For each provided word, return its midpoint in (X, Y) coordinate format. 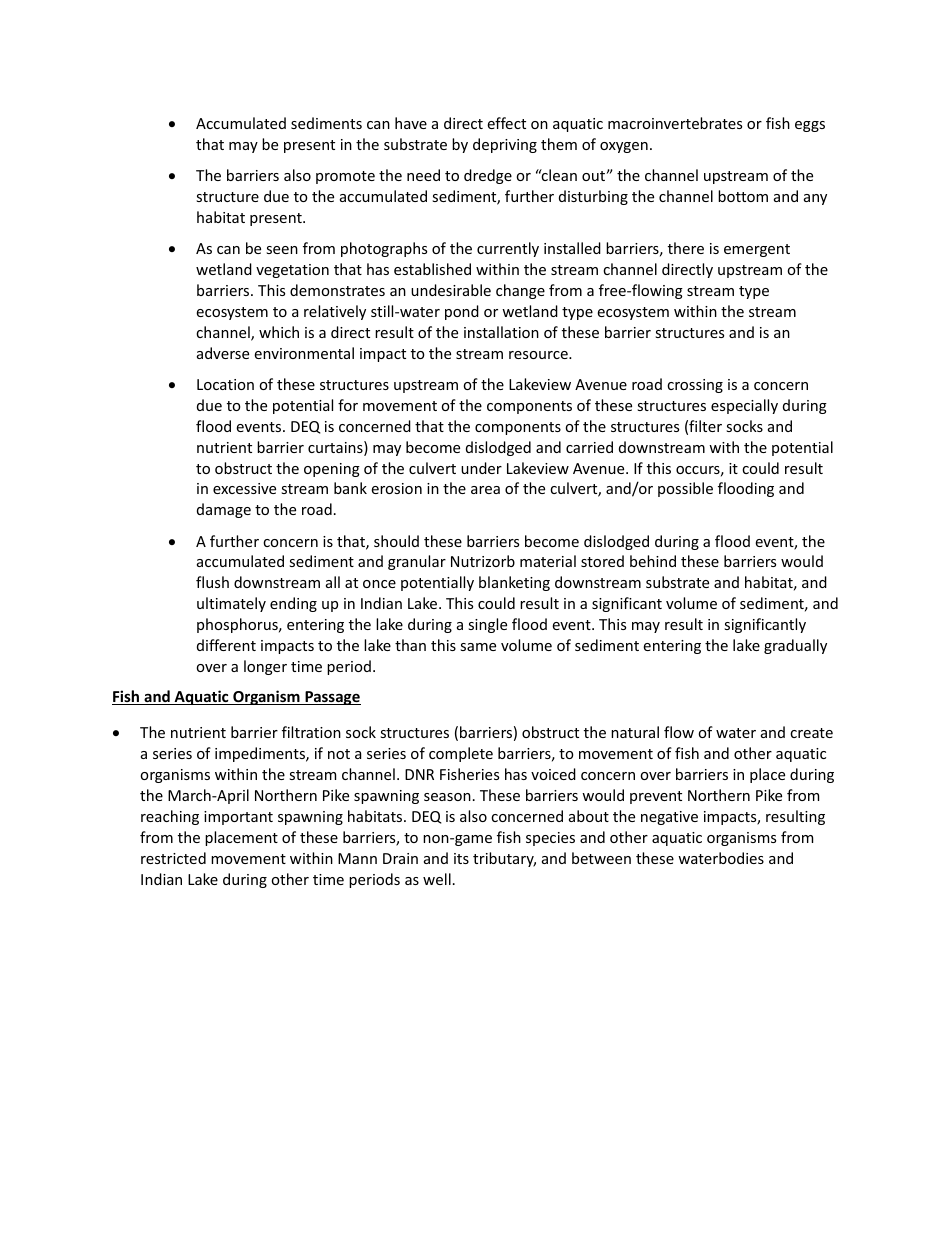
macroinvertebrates (675, 123)
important (238, 818)
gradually (795, 646)
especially (744, 406)
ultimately (231, 604)
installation (501, 332)
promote (345, 177)
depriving (505, 145)
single (487, 625)
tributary (504, 859)
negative (669, 818)
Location (225, 384)
